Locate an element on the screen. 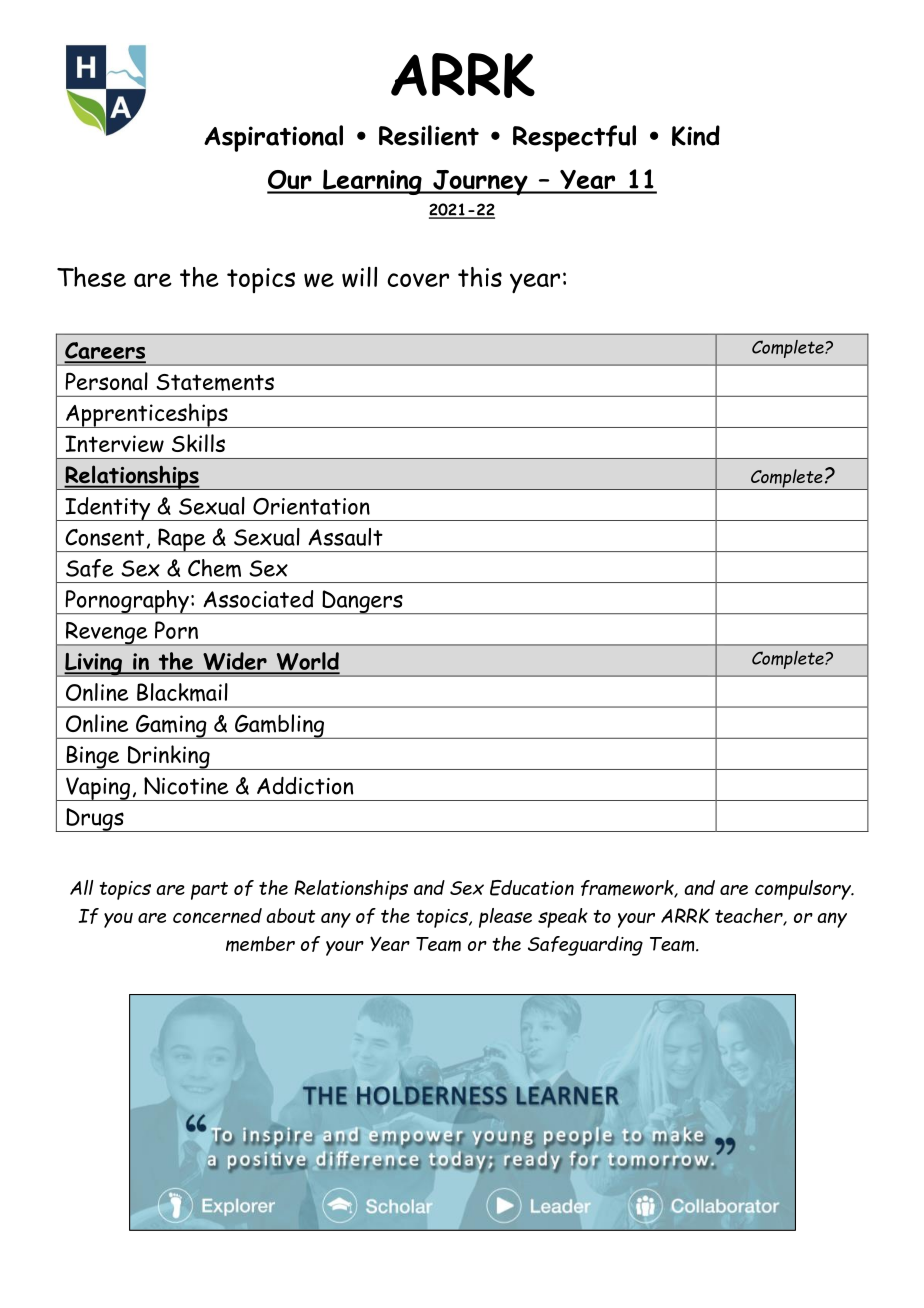  Aspirational is located at coordinates (273, 138).
